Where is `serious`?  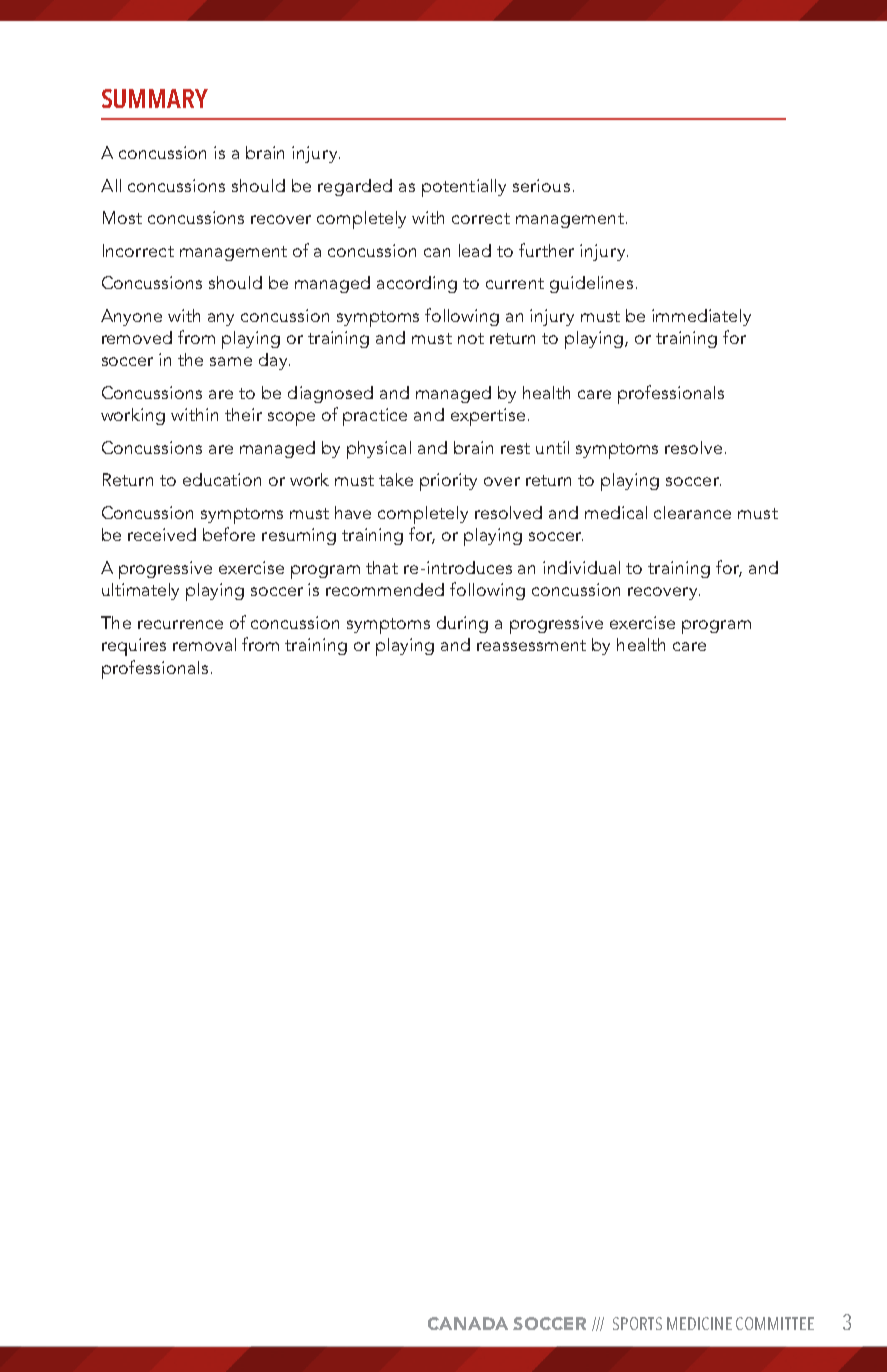
serious is located at coordinates (541, 185).
